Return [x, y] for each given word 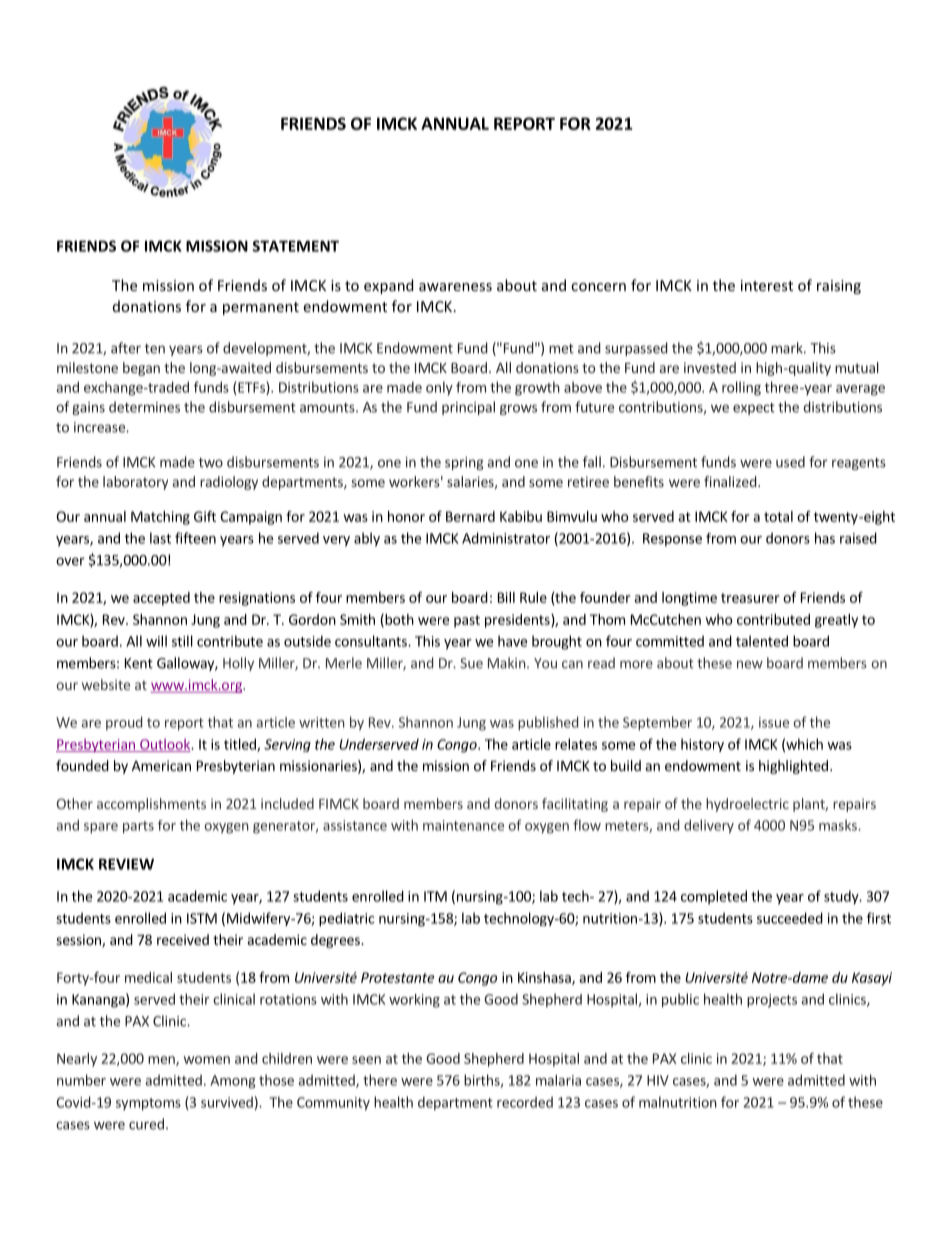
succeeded [790, 918]
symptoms [148, 1104]
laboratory [135, 483]
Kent [139, 663]
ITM [435, 896]
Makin [507, 663]
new [750, 664]
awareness [455, 287]
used [790, 462]
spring [464, 463]
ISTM [202, 918]
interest [767, 285]
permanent [261, 308]
